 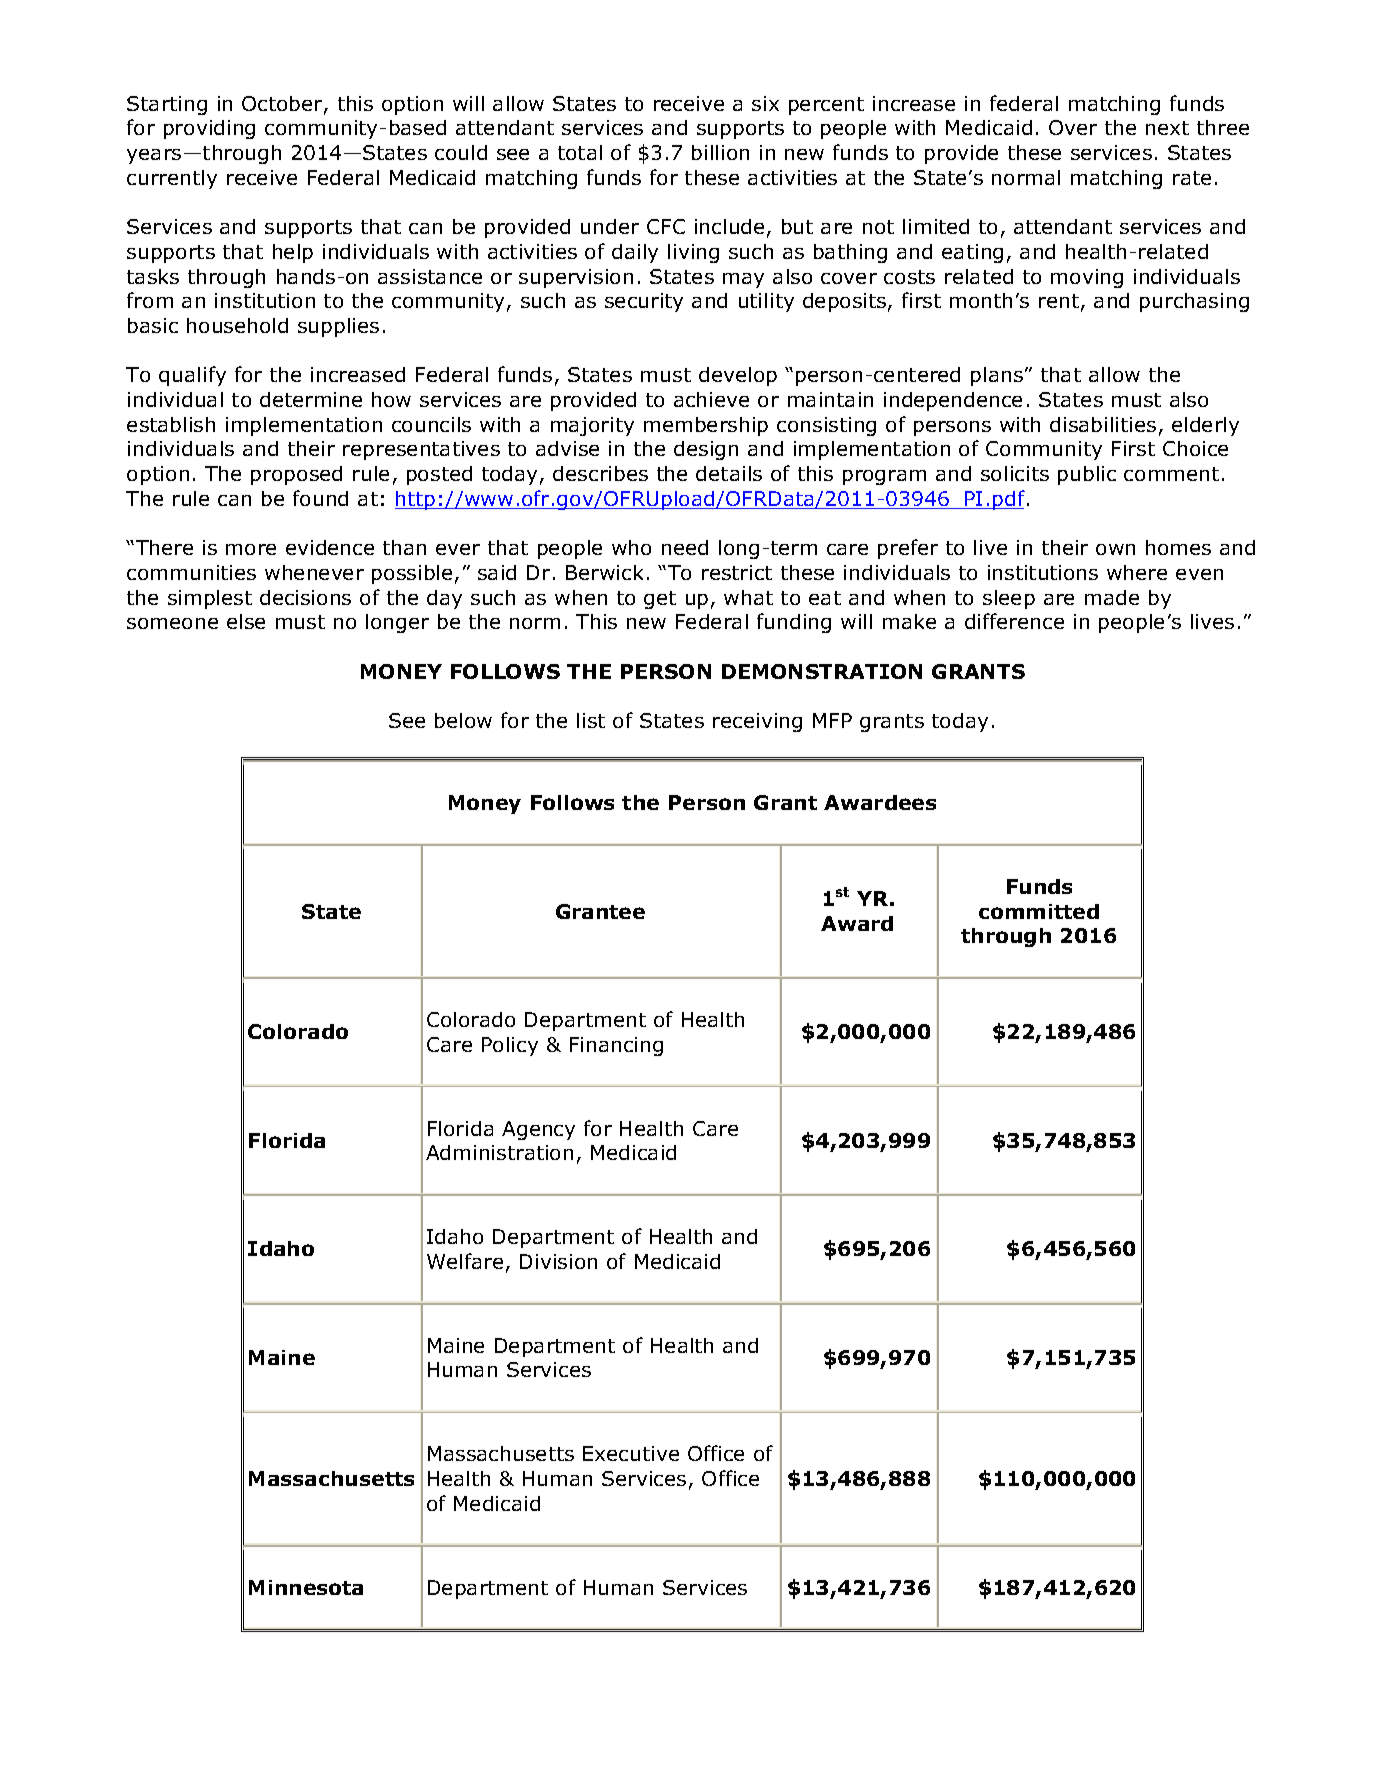 What do you see at coordinates (296, 475) in the screenshot?
I see `proposed` at bounding box center [296, 475].
